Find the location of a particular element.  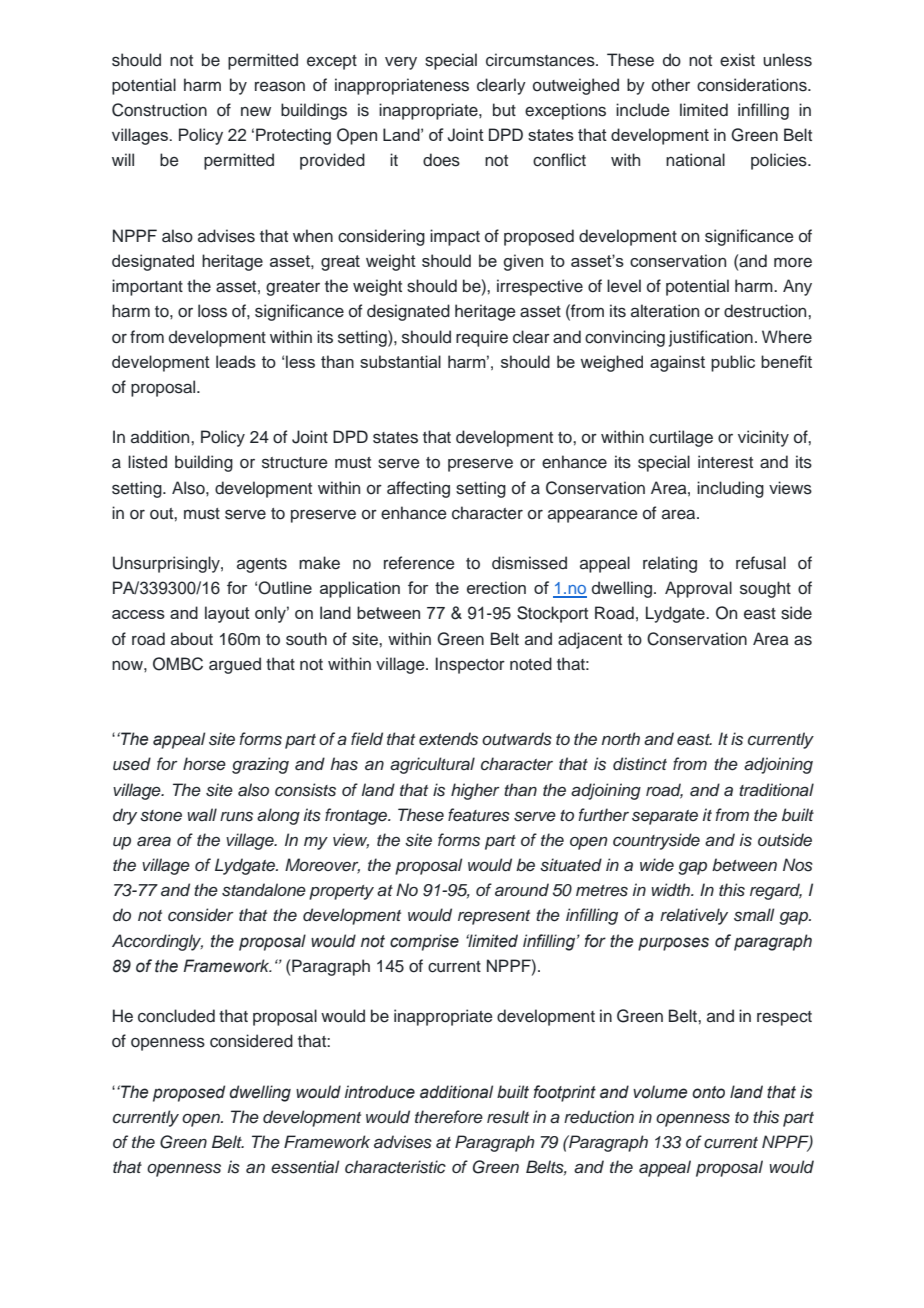

onto is located at coordinates (708, 1092).
